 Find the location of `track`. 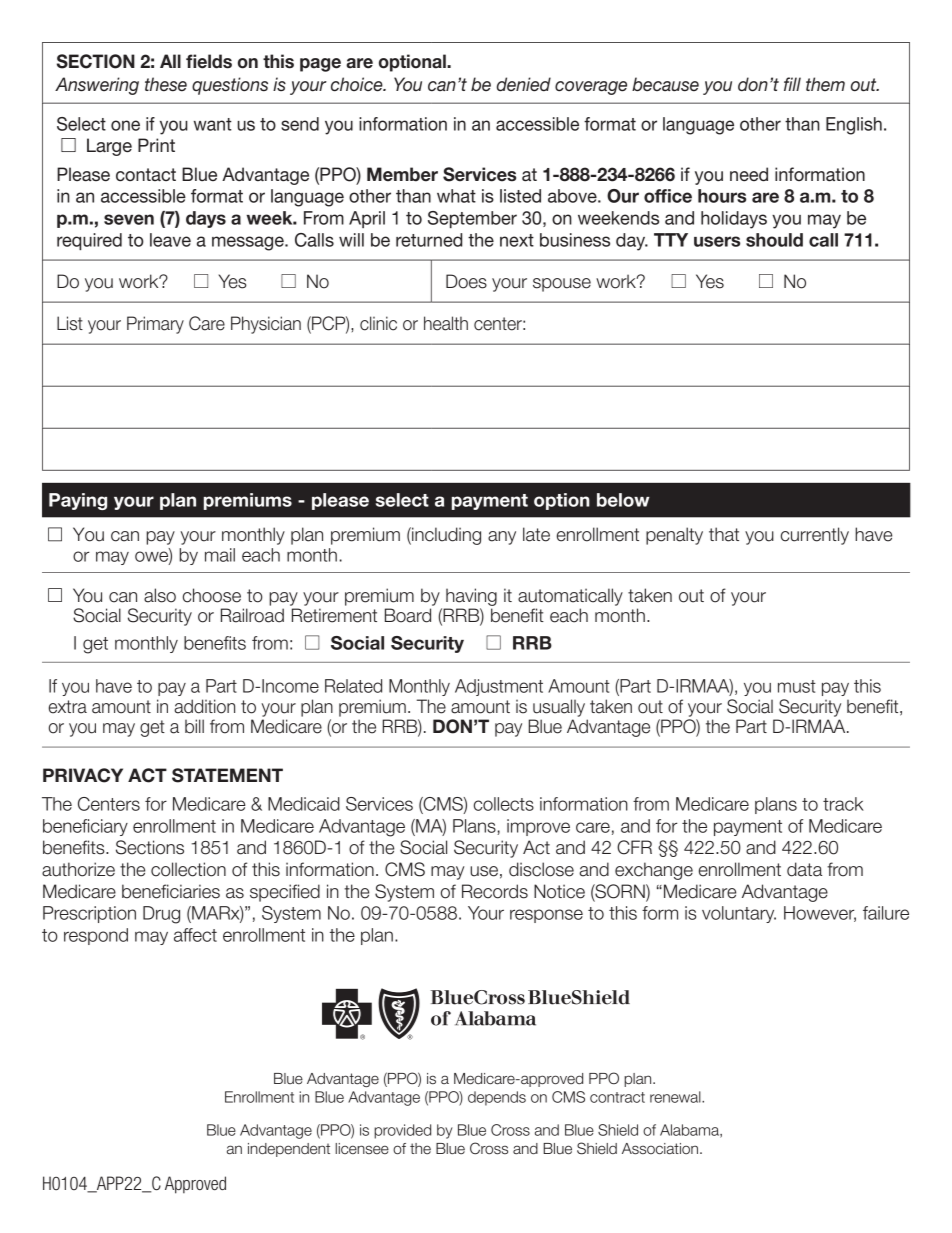

track is located at coordinates (843, 804).
